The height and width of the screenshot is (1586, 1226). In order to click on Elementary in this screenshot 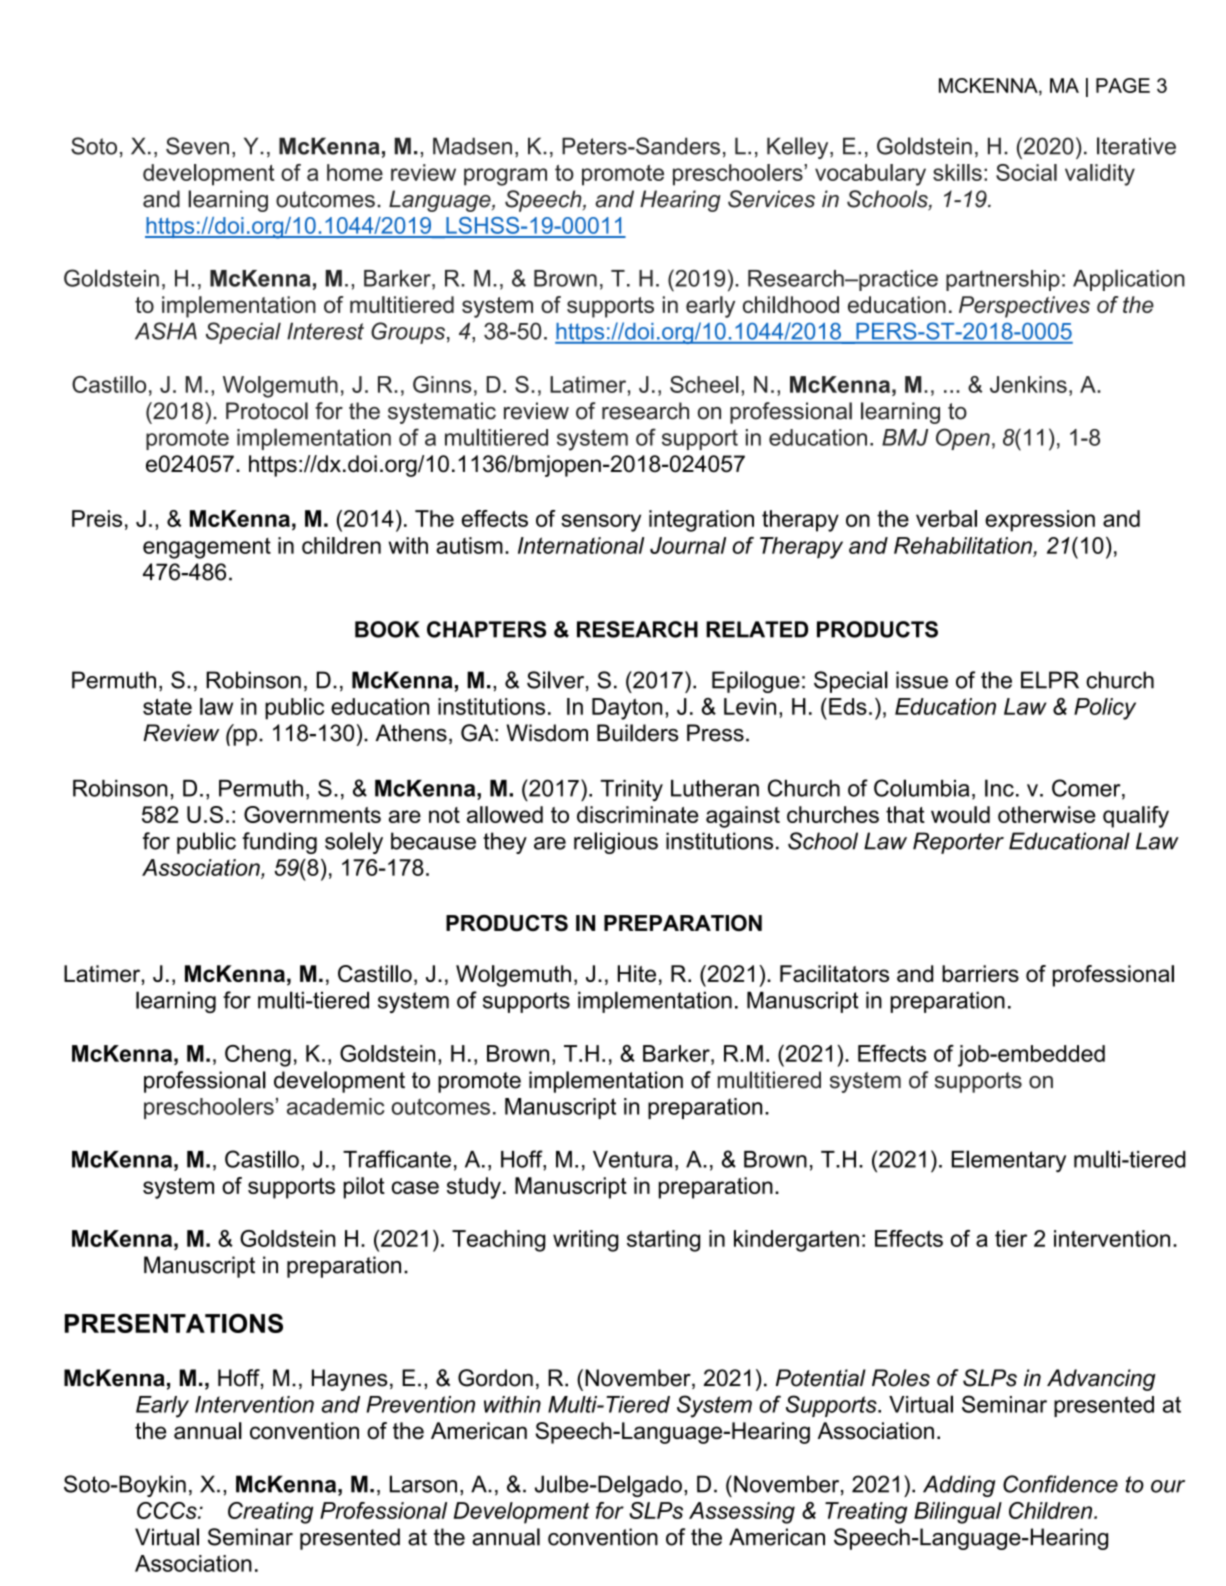, I will do `click(1009, 1161)`.
